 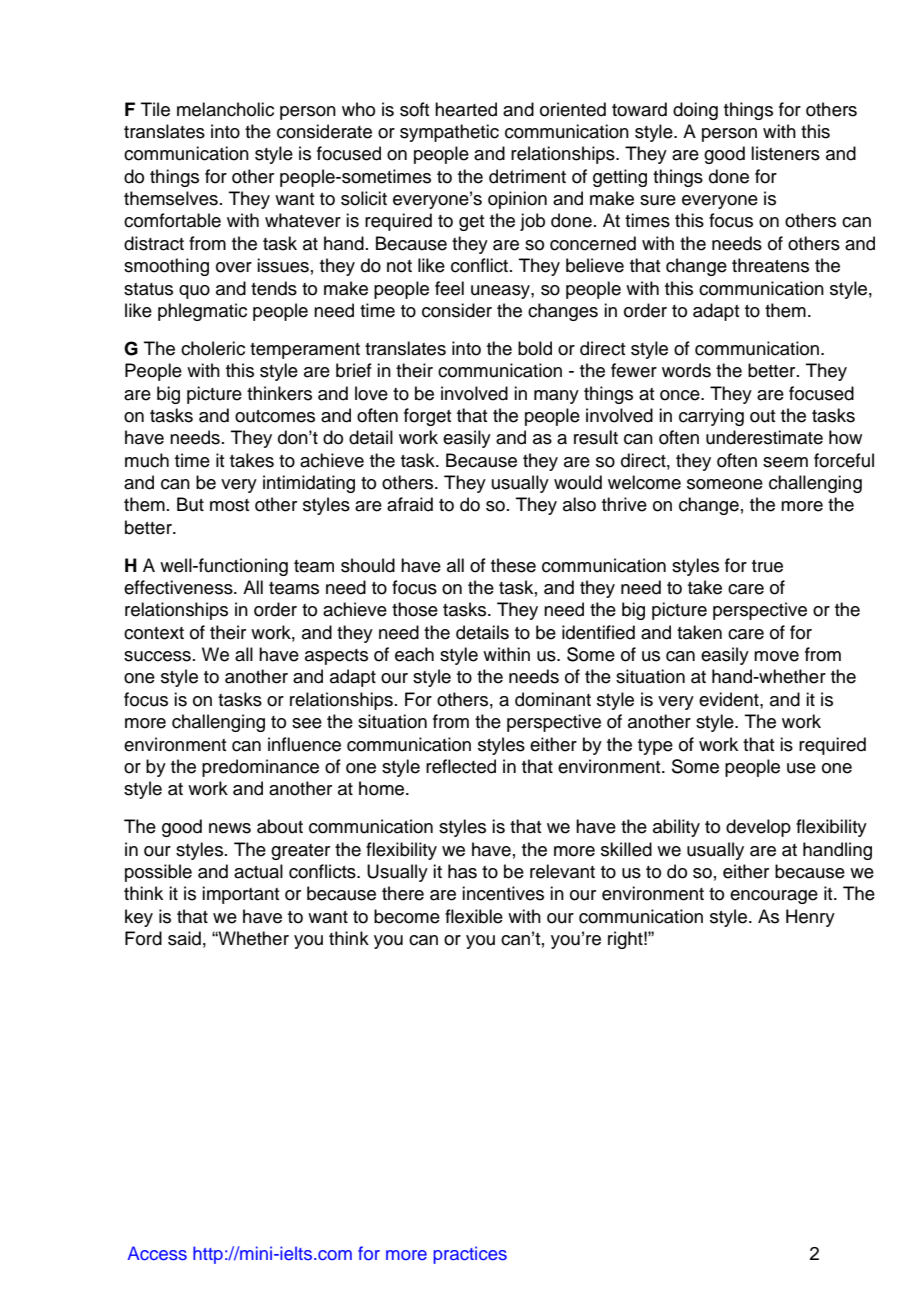 I want to click on actual, so click(x=258, y=871).
